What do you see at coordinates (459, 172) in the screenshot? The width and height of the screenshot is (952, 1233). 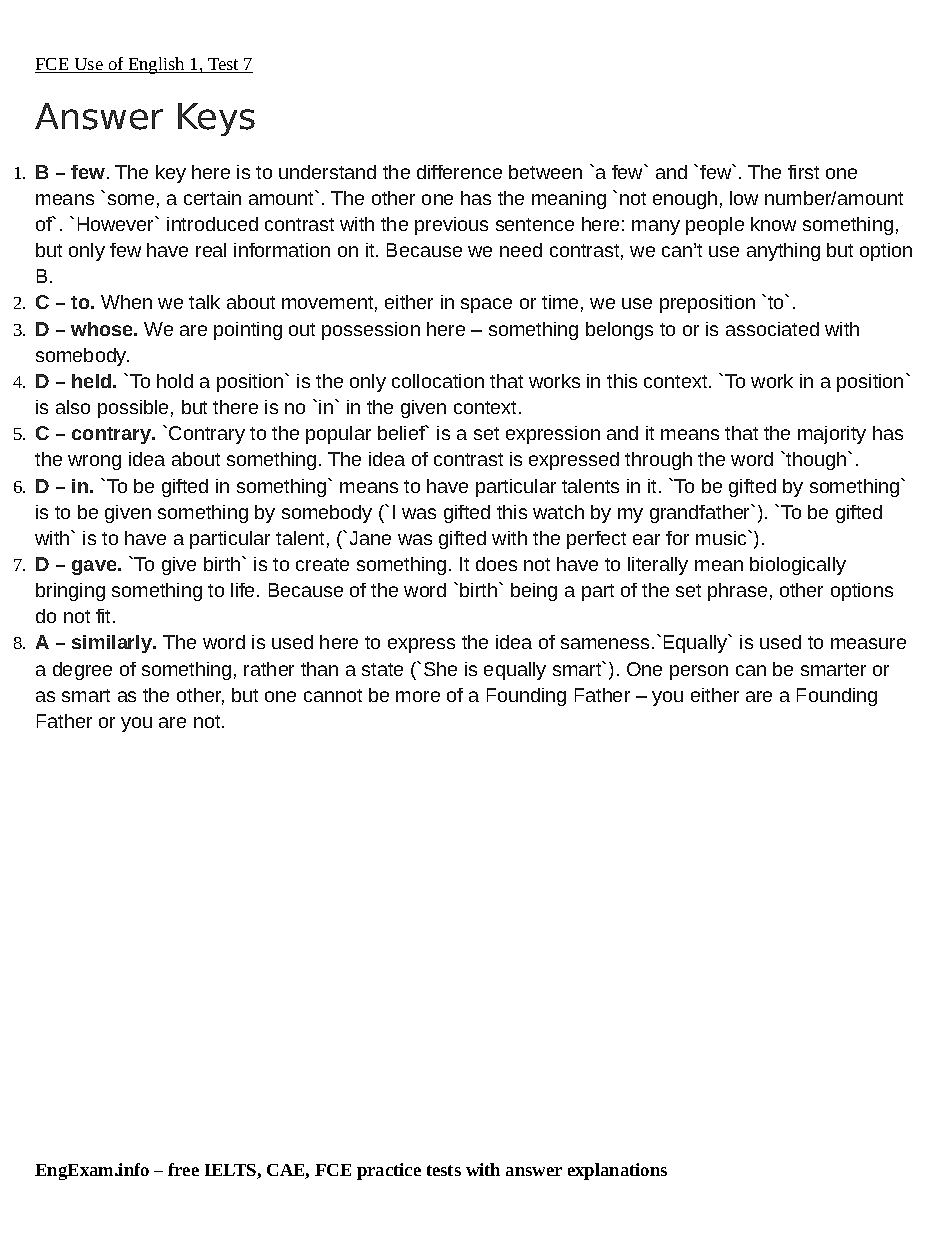 I see `difference` at bounding box center [459, 172].
